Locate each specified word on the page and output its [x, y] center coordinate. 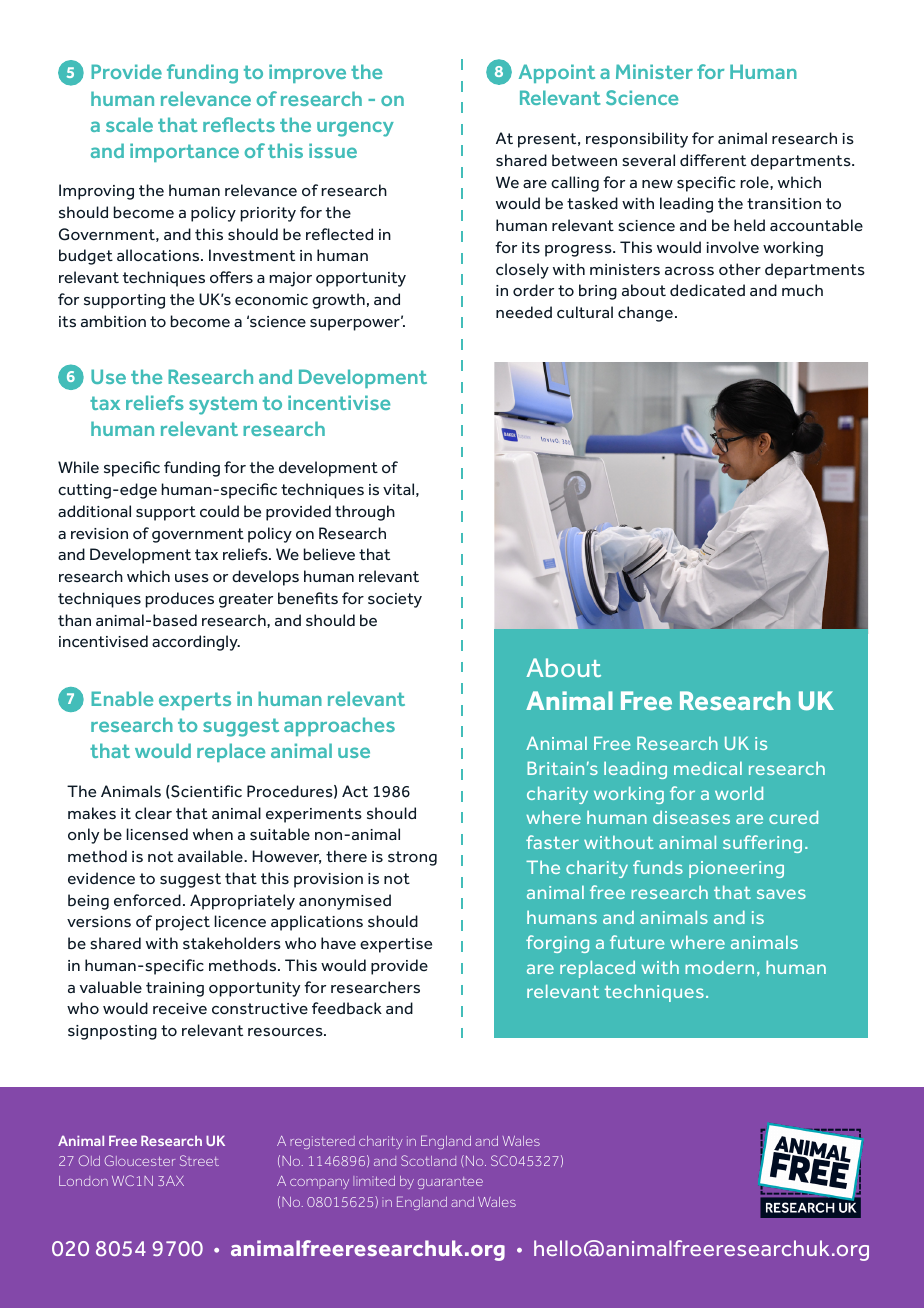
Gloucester [140, 1160]
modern [719, 967]
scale [129, 124]
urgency [355, 129]
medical [708, 768]
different [713, 160]
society [395, 600]
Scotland [428, 1160]
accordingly [196, 643]
